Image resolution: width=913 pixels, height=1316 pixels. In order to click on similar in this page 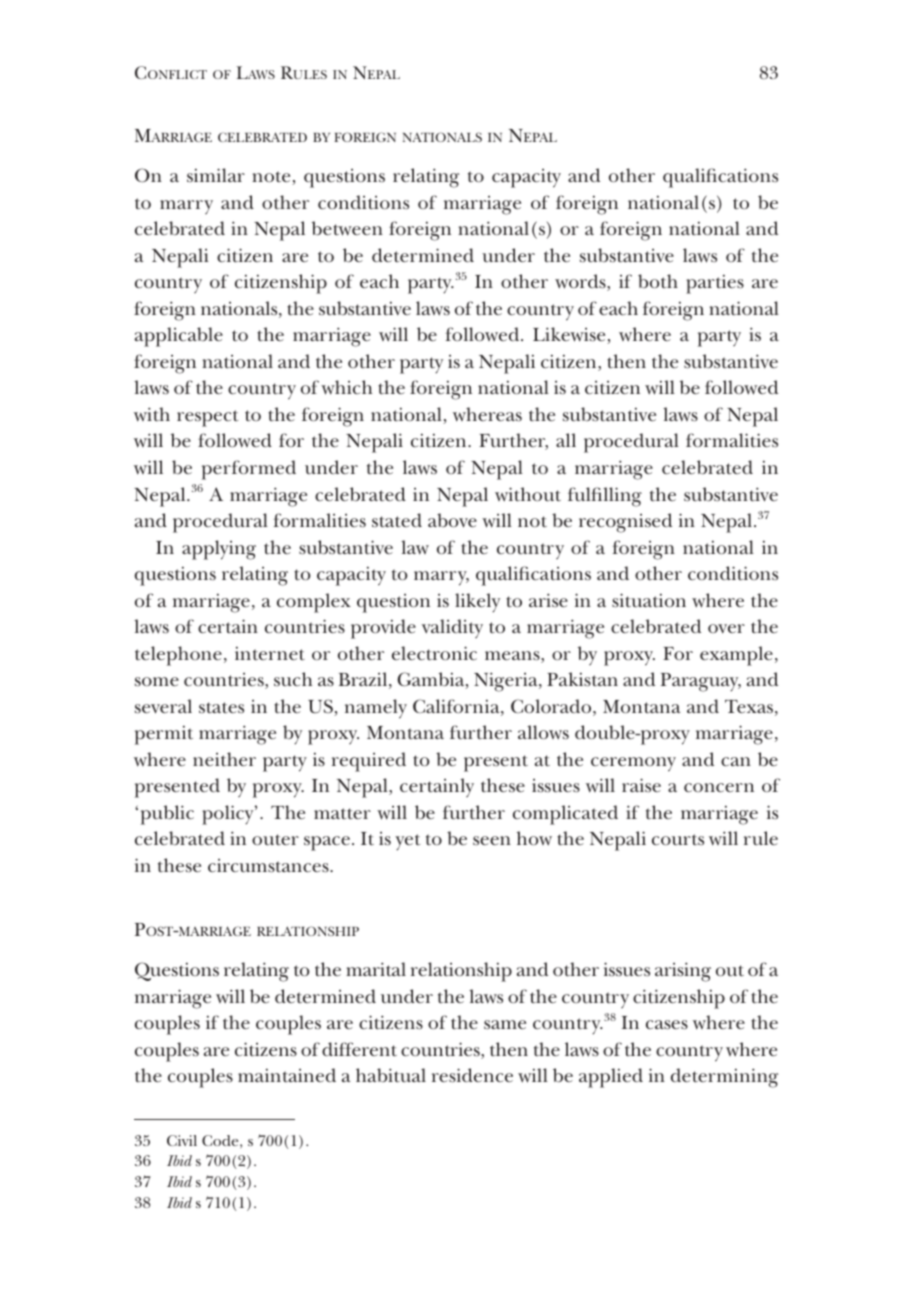, I will do `click(216, 175)`.
